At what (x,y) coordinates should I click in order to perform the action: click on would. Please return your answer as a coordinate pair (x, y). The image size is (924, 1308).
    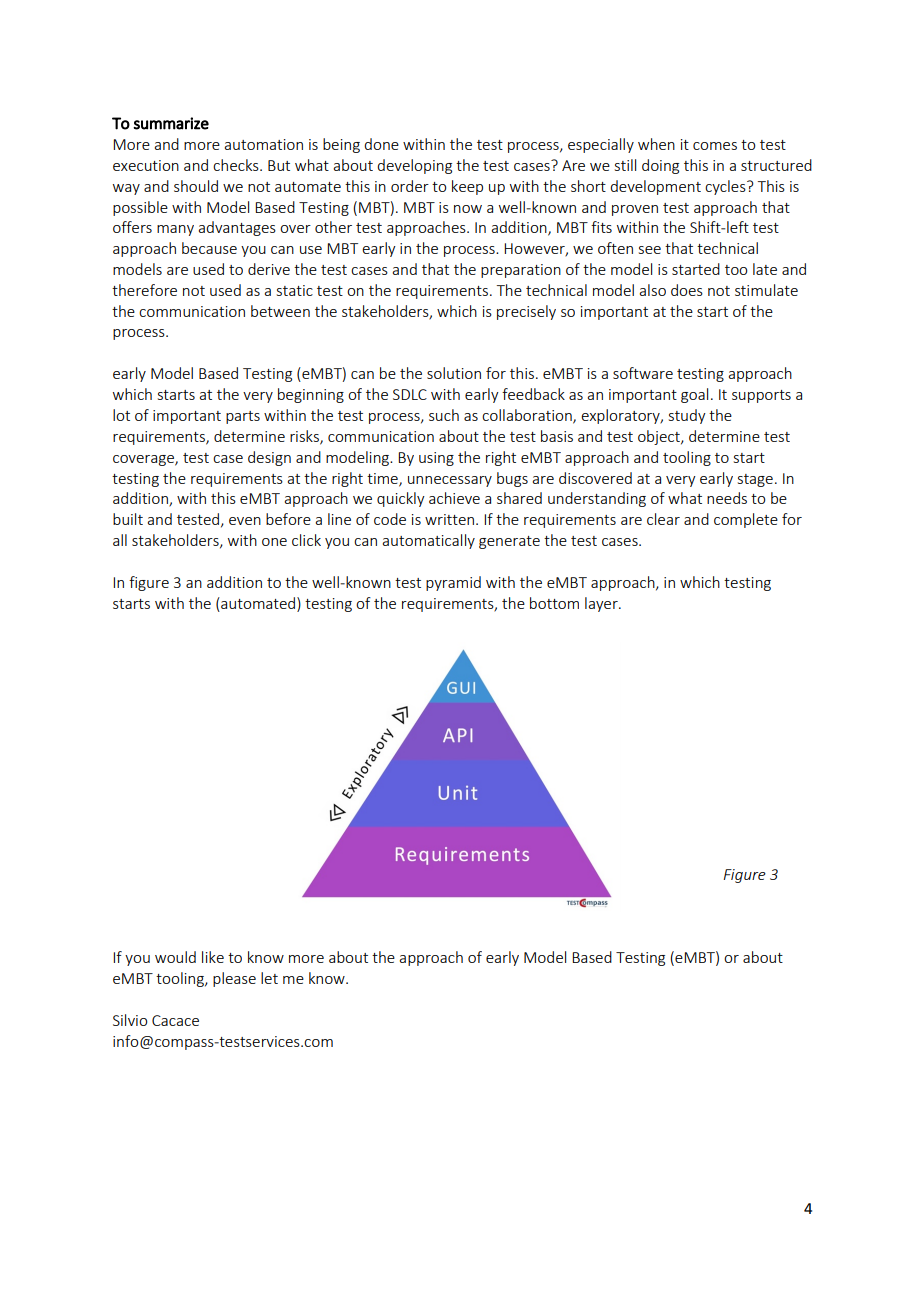
    Looking at the image, I should click on (175, 957).
